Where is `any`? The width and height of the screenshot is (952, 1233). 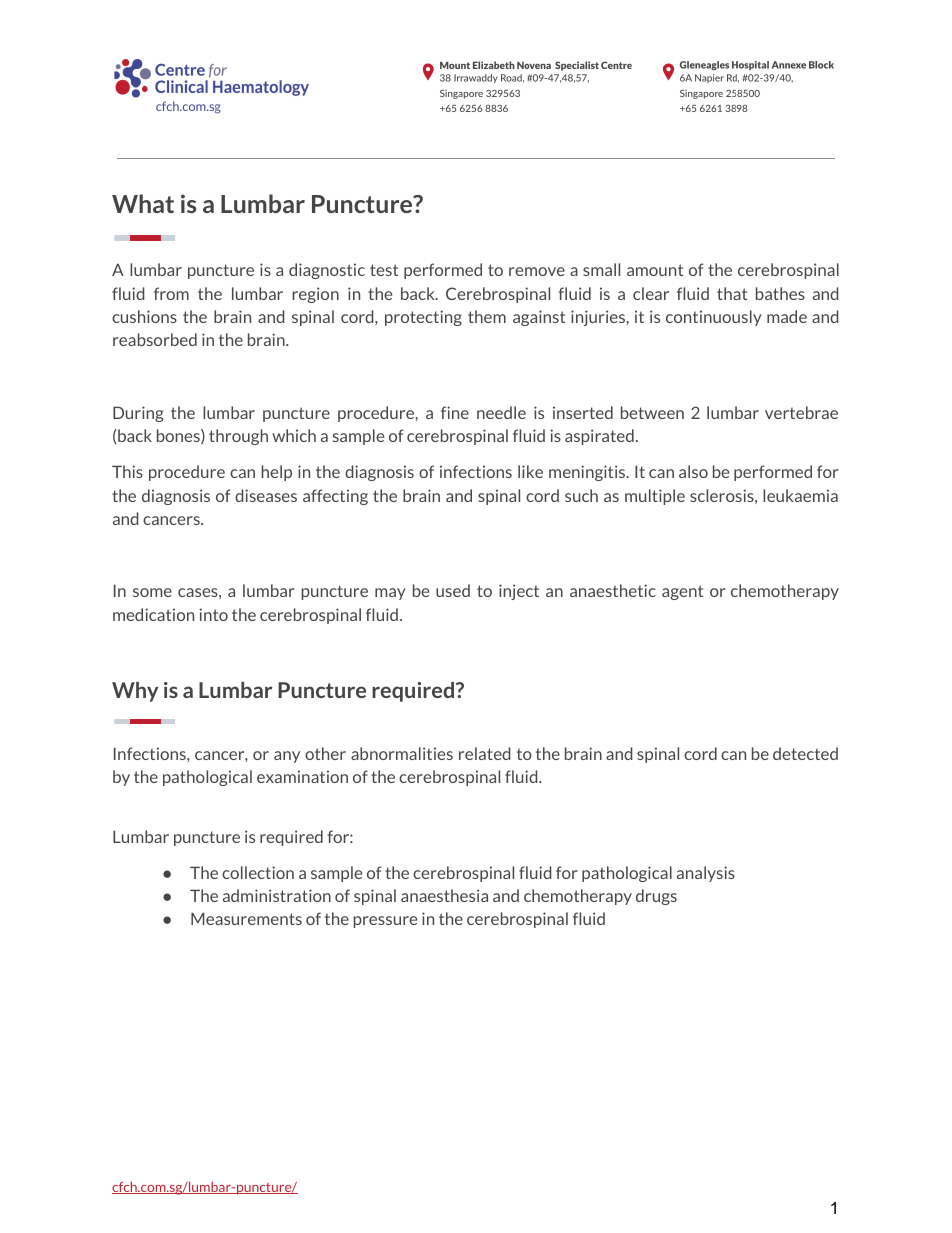 any is located at coordinates (287, 757).
